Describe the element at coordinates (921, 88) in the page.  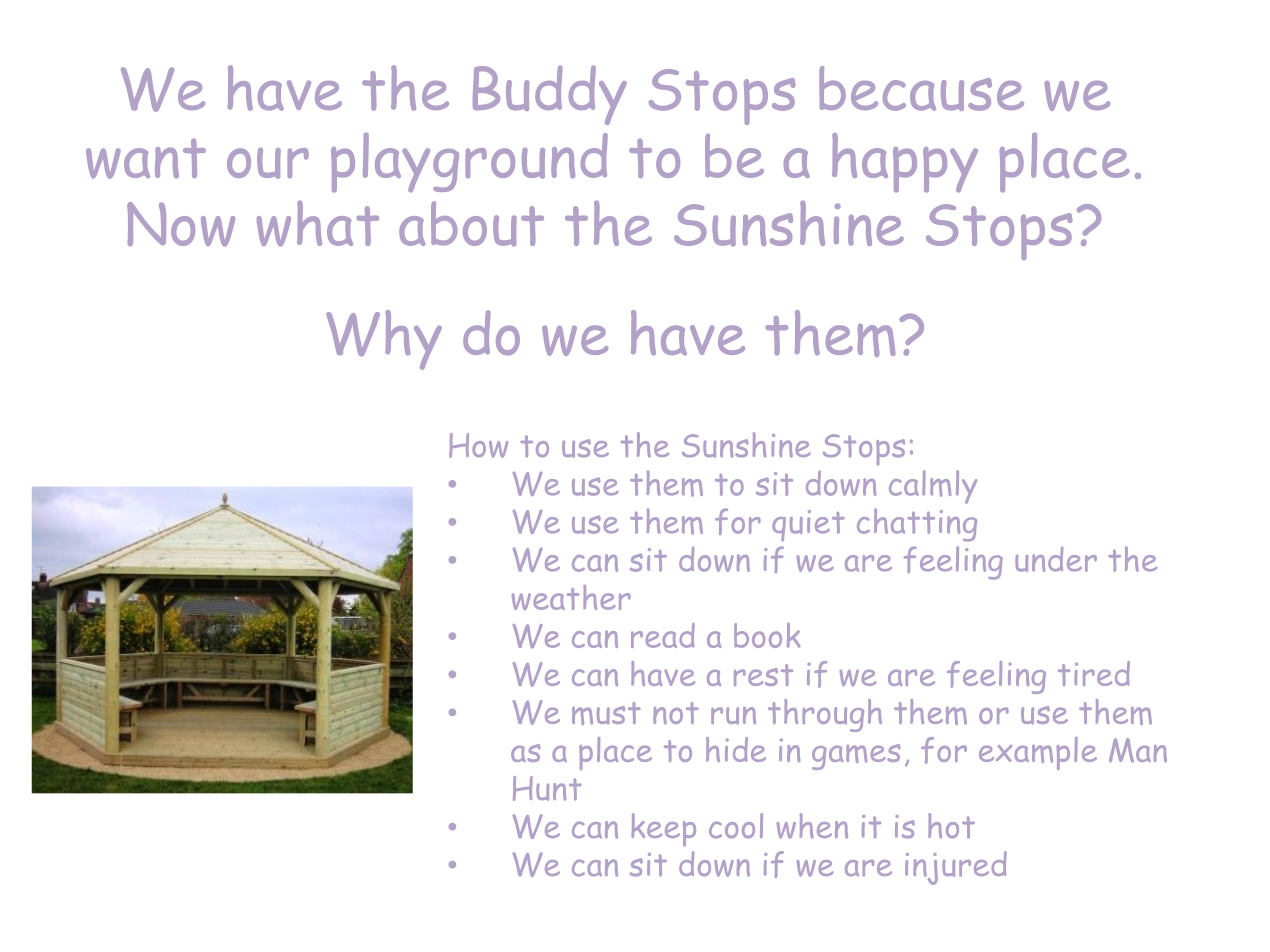
I see `because` at that location.
